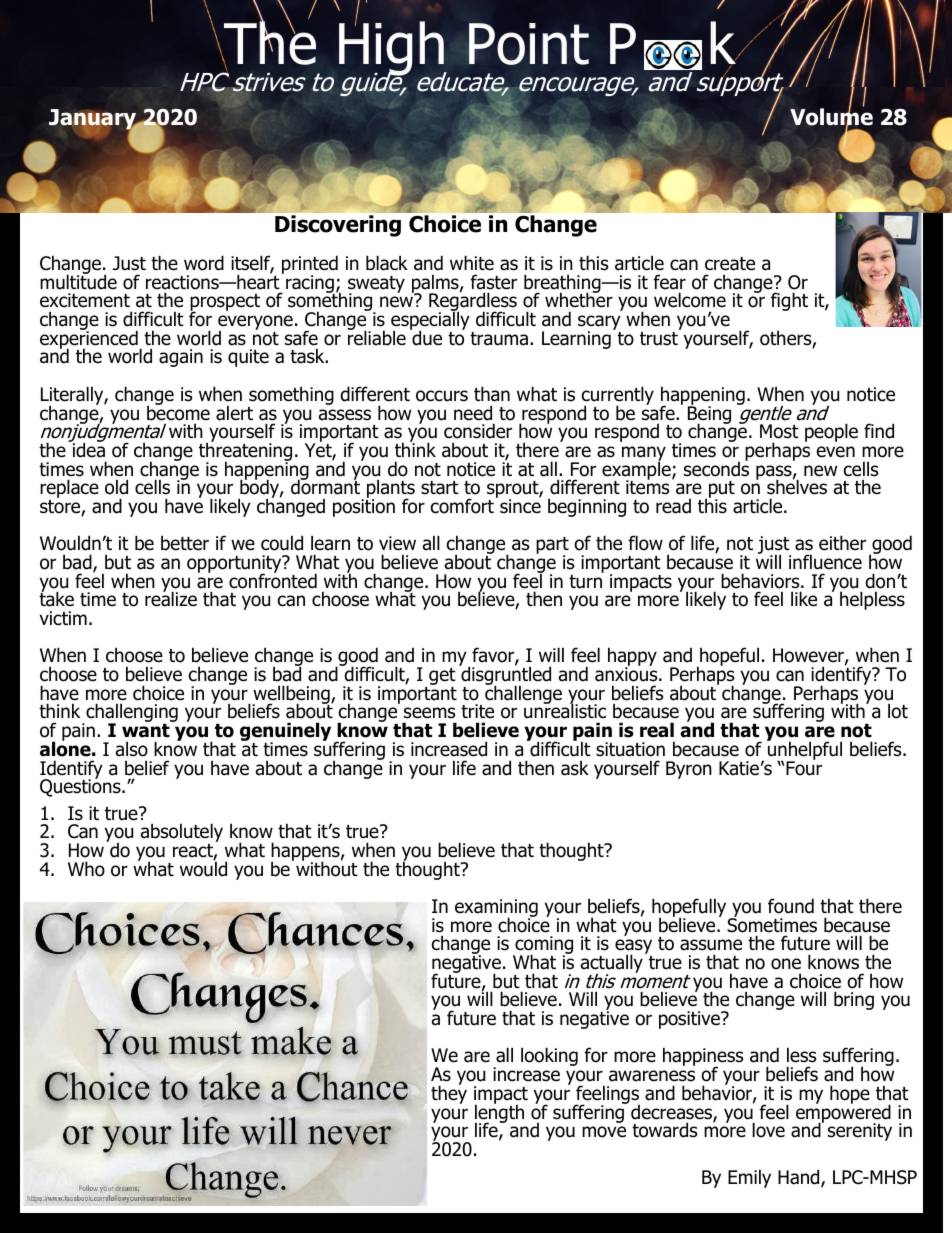  I want to click on High, so click(393, 49).
